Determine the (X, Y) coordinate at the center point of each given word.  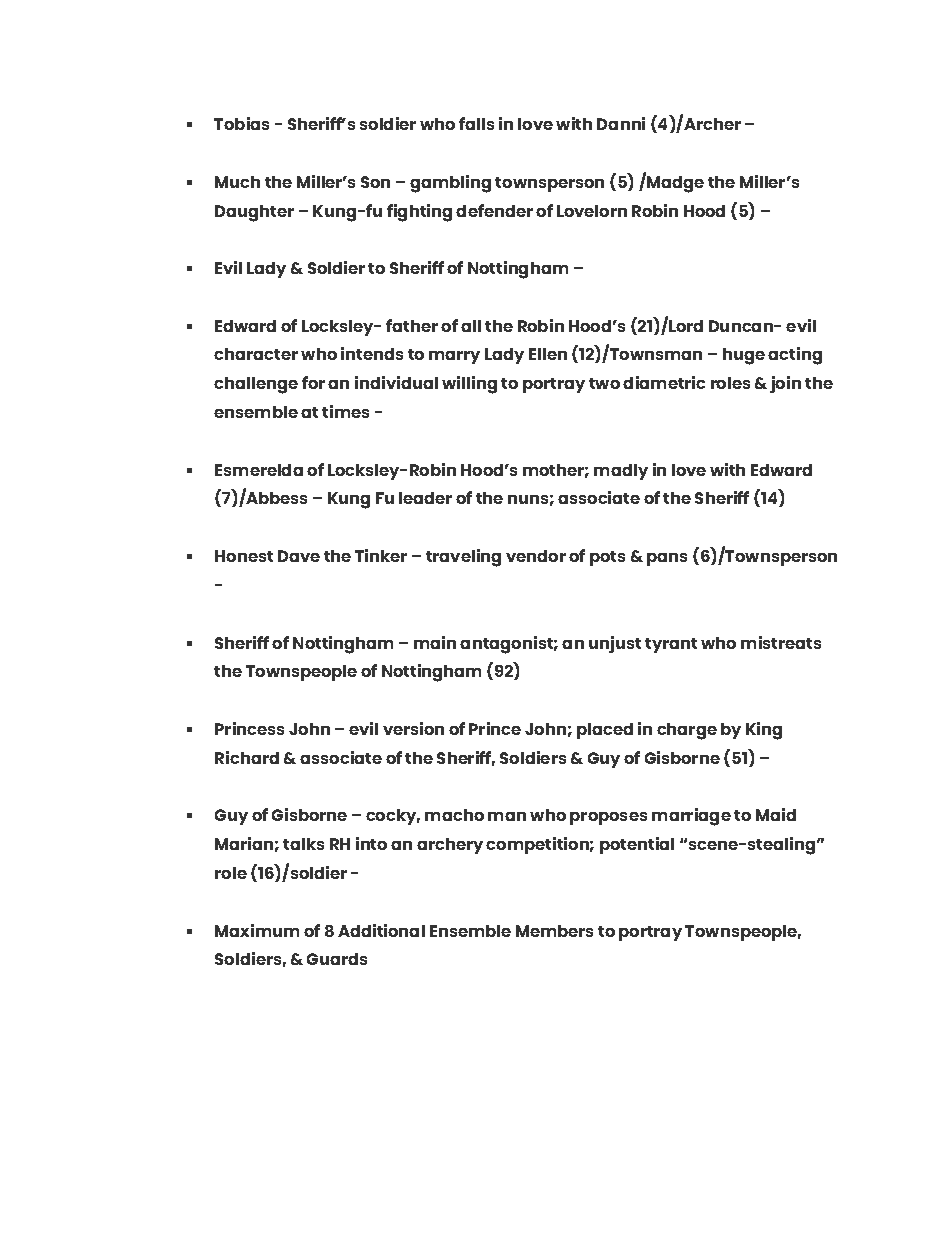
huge (744, 356)
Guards (337, 959)
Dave (299, 556)
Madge (674, 183)
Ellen (548, 354)
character (256, 354)
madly (621, 472)
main (435, 642)
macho (454, 815)
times (345, 411)
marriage (691, 817)
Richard (247, 757)
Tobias (241, 123)
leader (425, 498)
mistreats (781, 642)
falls (476, 123)
